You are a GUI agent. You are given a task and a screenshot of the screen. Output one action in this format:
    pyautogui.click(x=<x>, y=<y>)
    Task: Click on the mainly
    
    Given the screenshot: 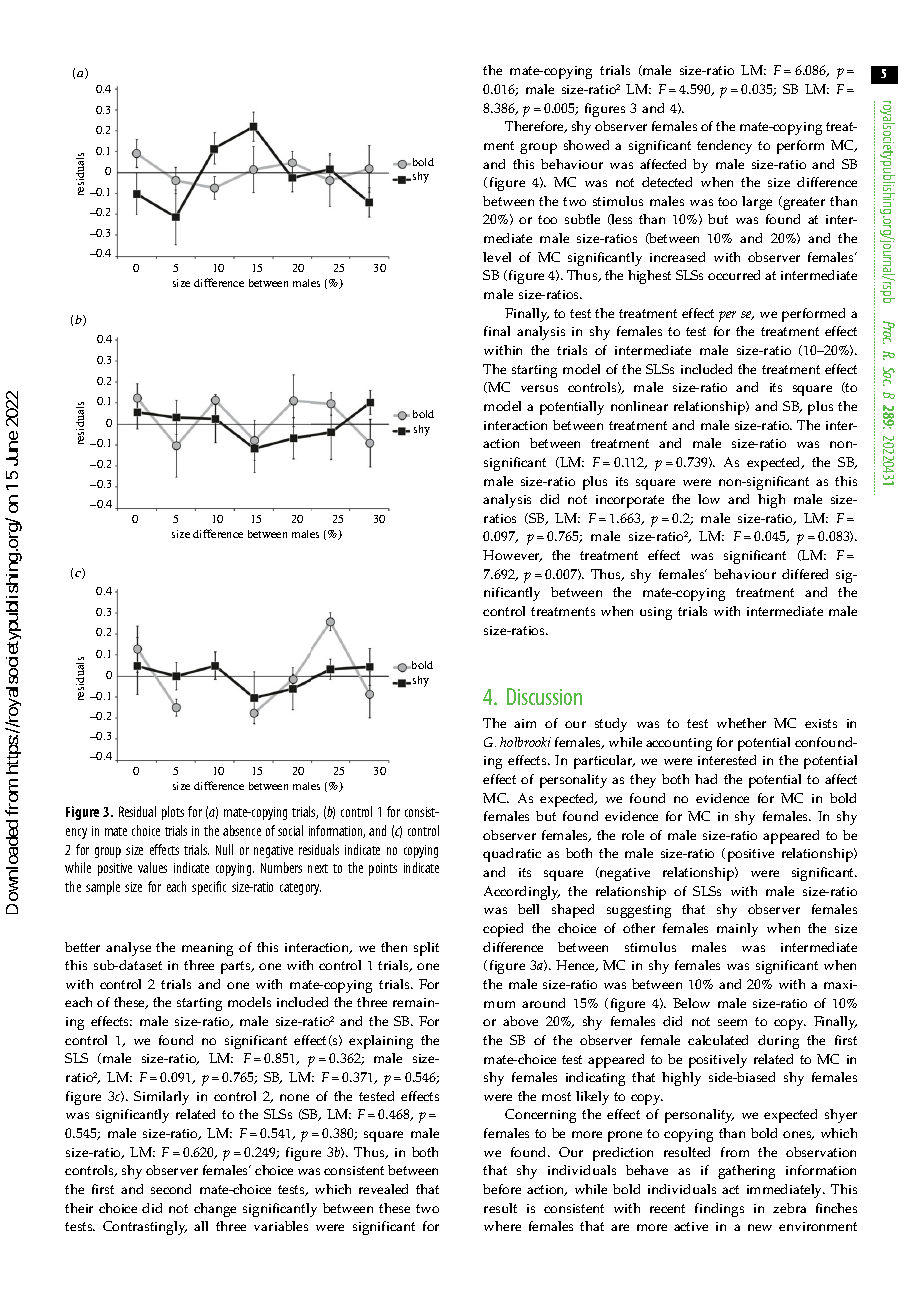 What is the action you would take?
    pyautogui.click(x=737, y=930)
